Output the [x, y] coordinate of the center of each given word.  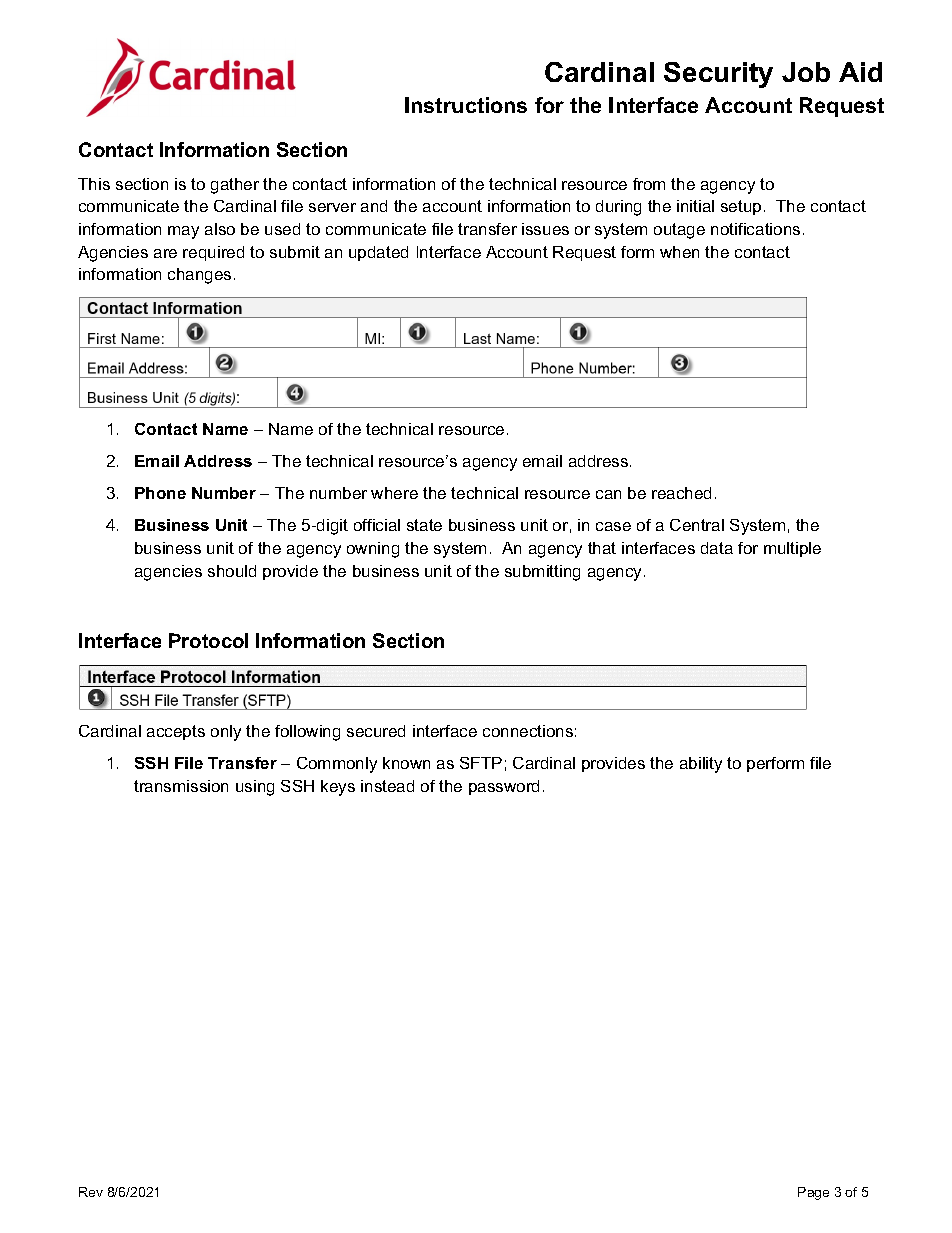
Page [813, 1193]
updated [378, 253]
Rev [91, 1192]
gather [235, 186]
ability [701, 765]
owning [373, 550]
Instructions [466, 105]
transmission [181, 786]
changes [199, 276]
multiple [792, 549]
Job [806, 72]
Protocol [208, 640]
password [504, 787]
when [679, 252]
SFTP [481, 763]
